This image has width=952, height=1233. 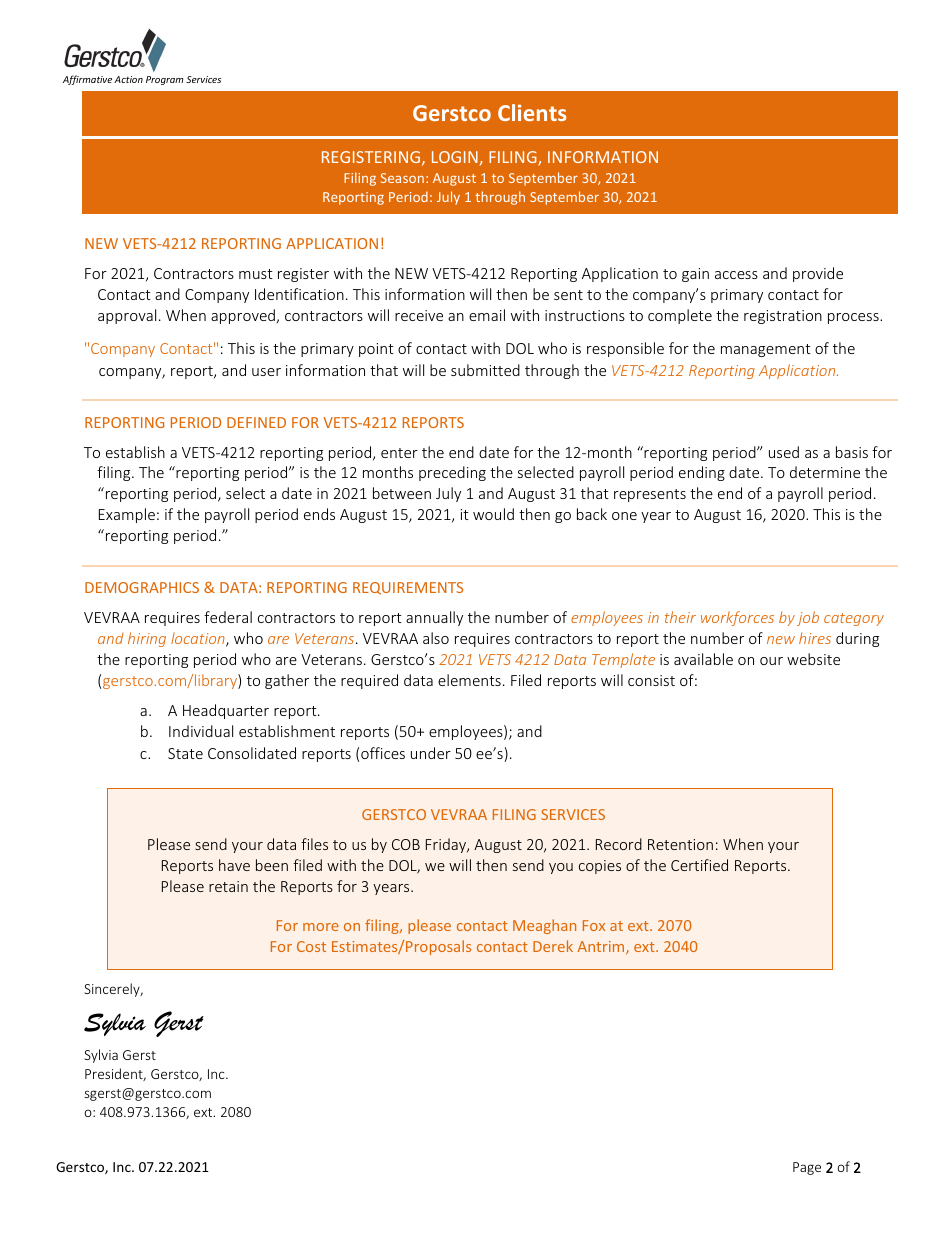 What do you see at coordinates (553, 946) in the image?
I see `Derek` at bounding box center [553, 946].
